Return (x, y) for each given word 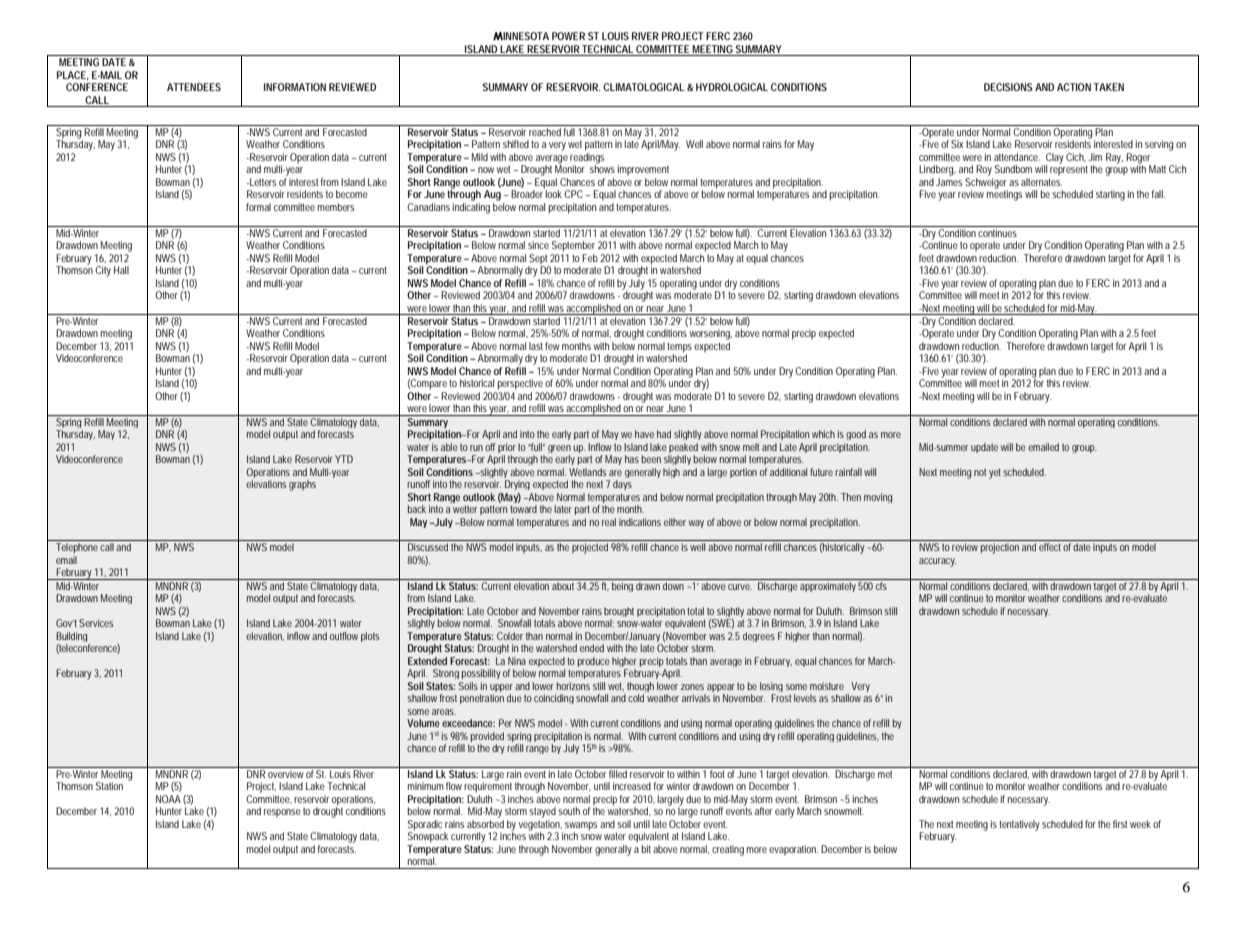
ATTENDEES (194, 87)
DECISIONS (1008, 87)
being (623, 585)
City (103, 271)
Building (73, 638)
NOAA (168, 799)
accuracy (938, 562)
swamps (581, 827)
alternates (1041, 182)
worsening (711, 334)
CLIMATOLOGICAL (644, 87)
